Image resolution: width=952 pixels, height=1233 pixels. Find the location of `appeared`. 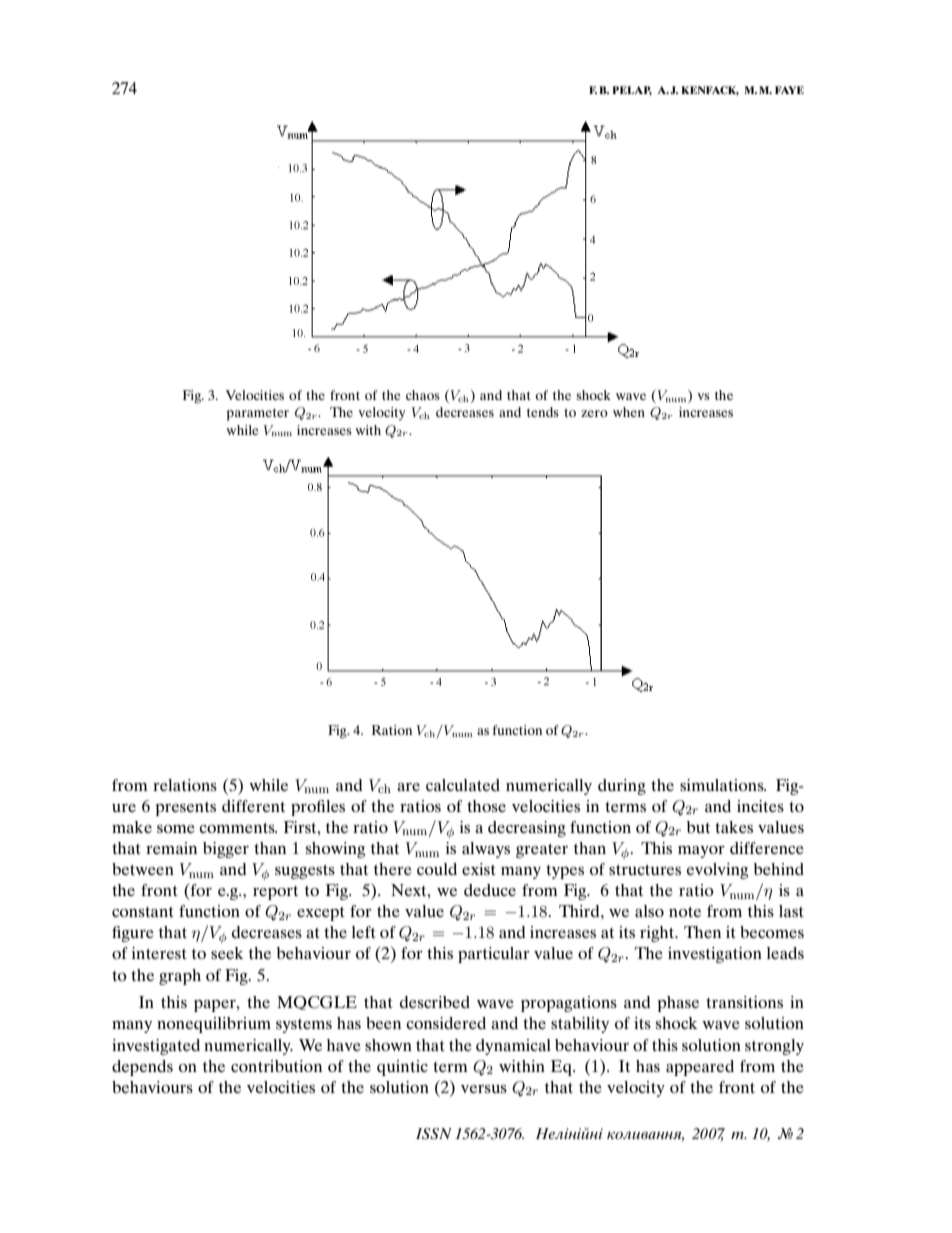

appeared is located at coordinates (700, 1068).
